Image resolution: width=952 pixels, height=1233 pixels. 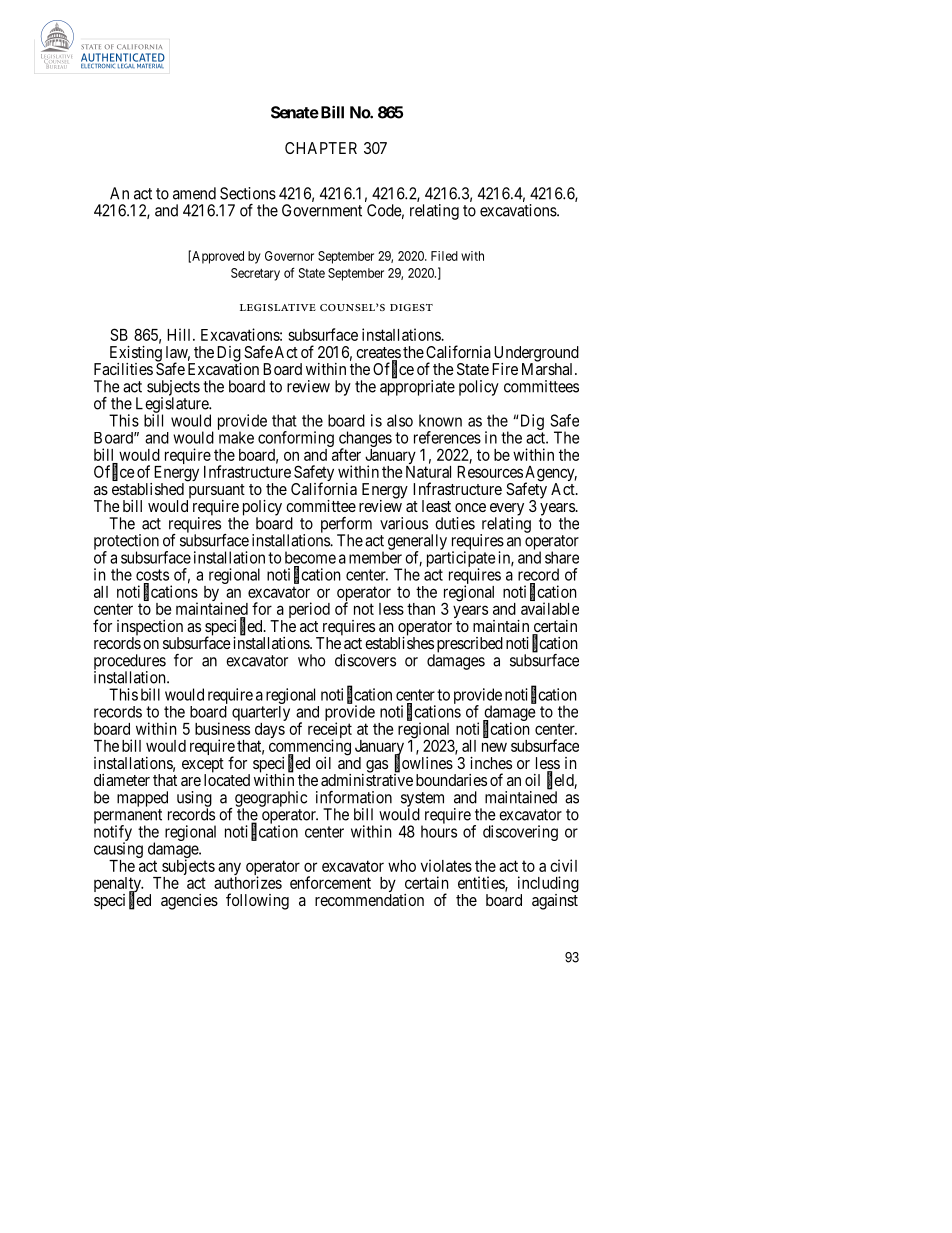 What do you see at coordinates (194, 193) in the screenshot?
I see `amend` at bounding box center [194, 193].
